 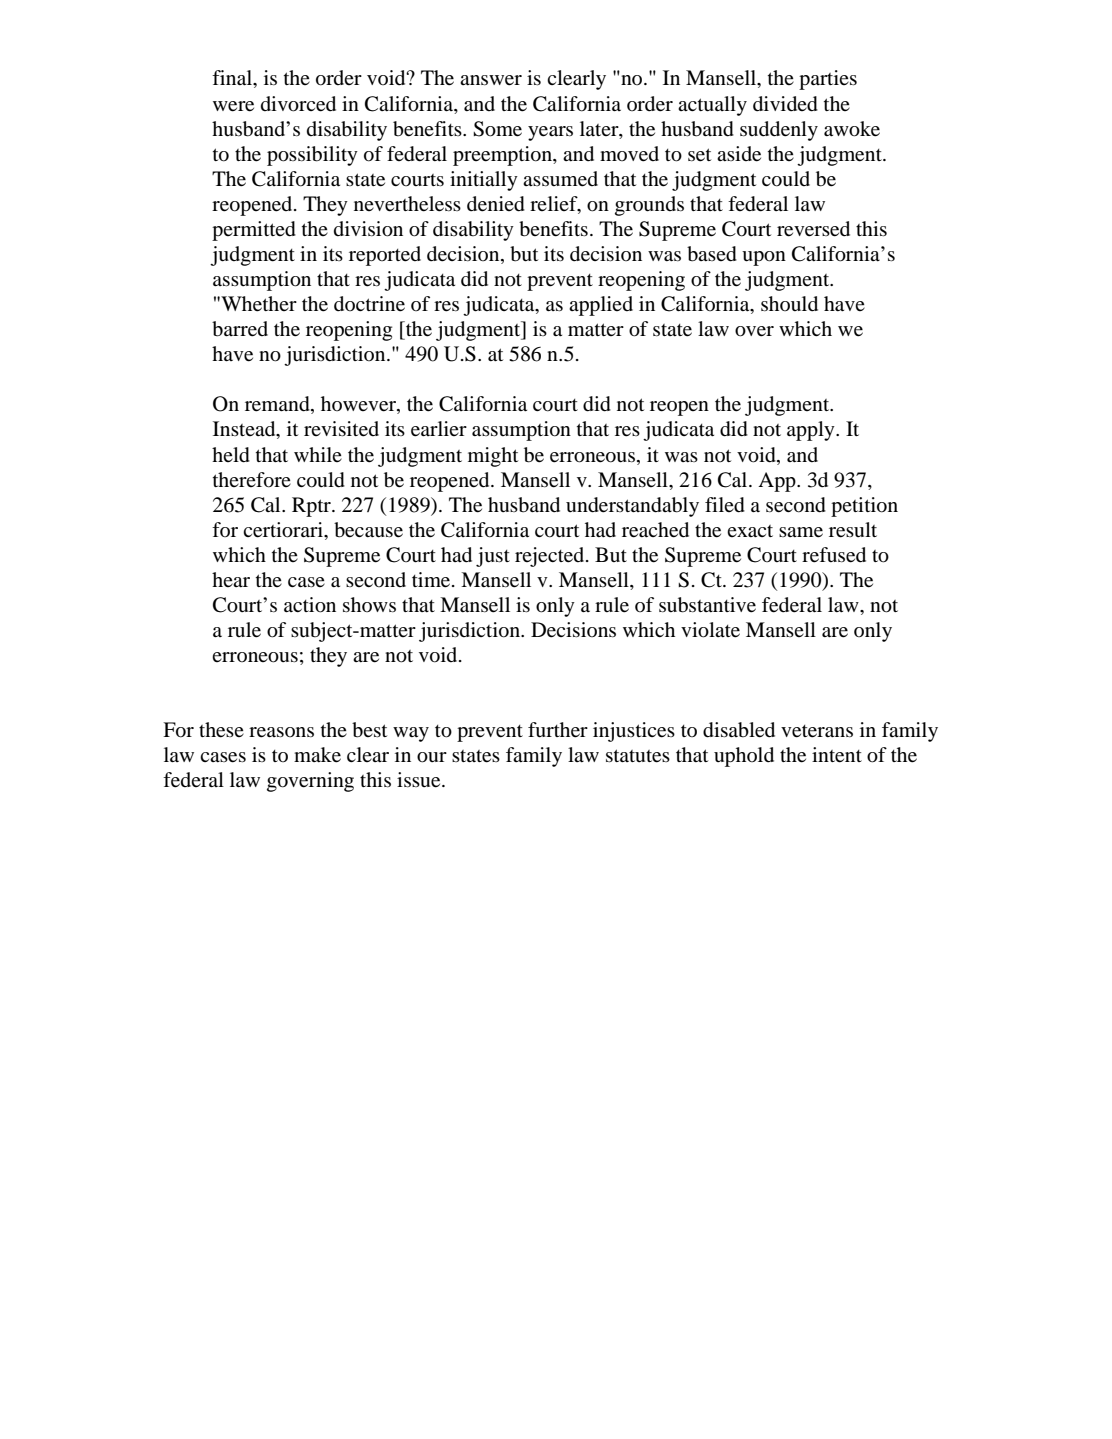 What do you see at coordinates (550, 133) in the screenshot?
I see `years` at bounding box center [550, 133].
